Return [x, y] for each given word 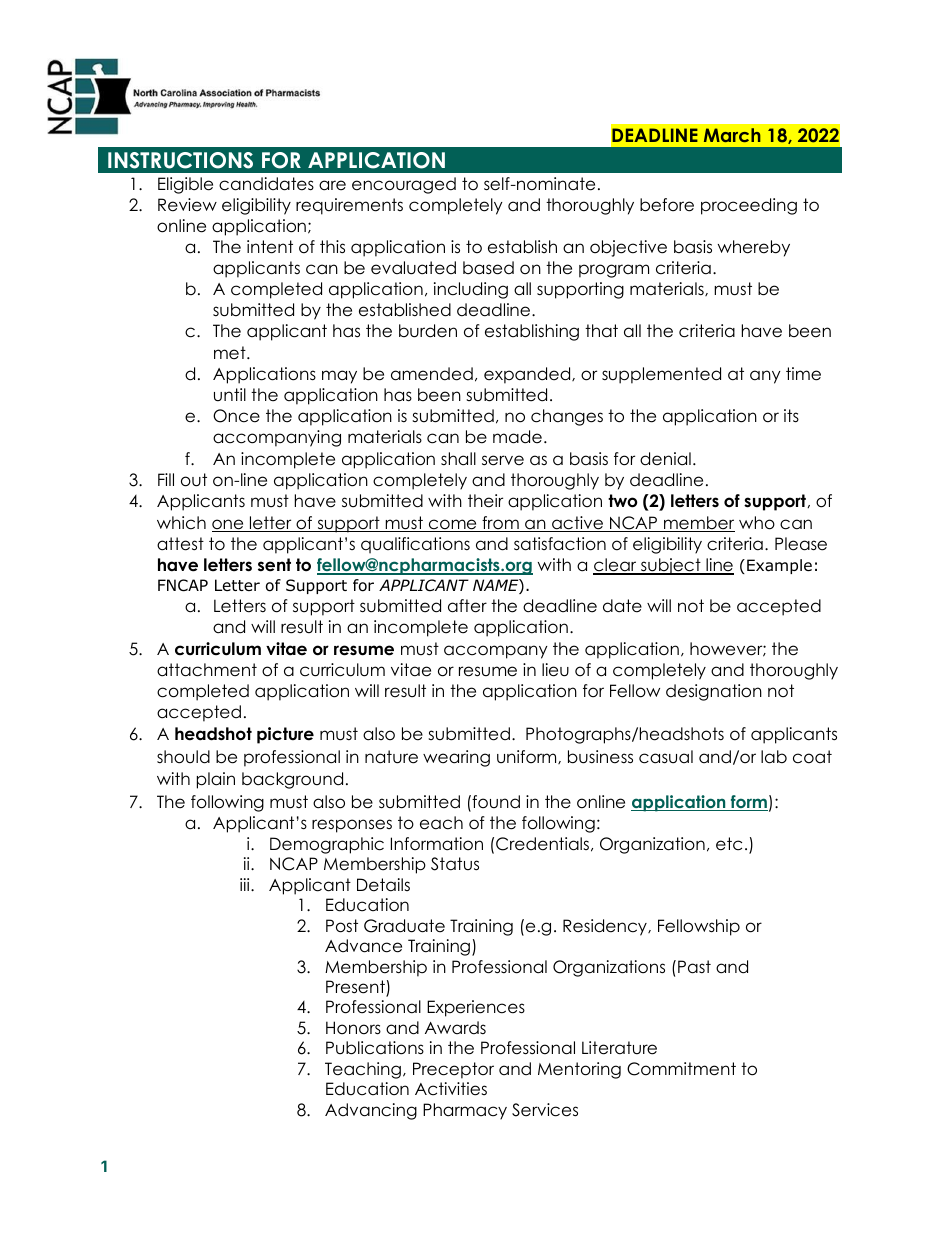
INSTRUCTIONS [180, 160]
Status [455, 864]
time [803, 374]
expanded [528, 375]
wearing [456, 758]
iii [246, 884]
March [732, 135]
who [757, 523]
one [229, 525]
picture [285, 735]
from [500, 524]
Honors [353, 1028]
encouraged [404, 185]
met [231, 353]
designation [714, 692]
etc [729, 844]
